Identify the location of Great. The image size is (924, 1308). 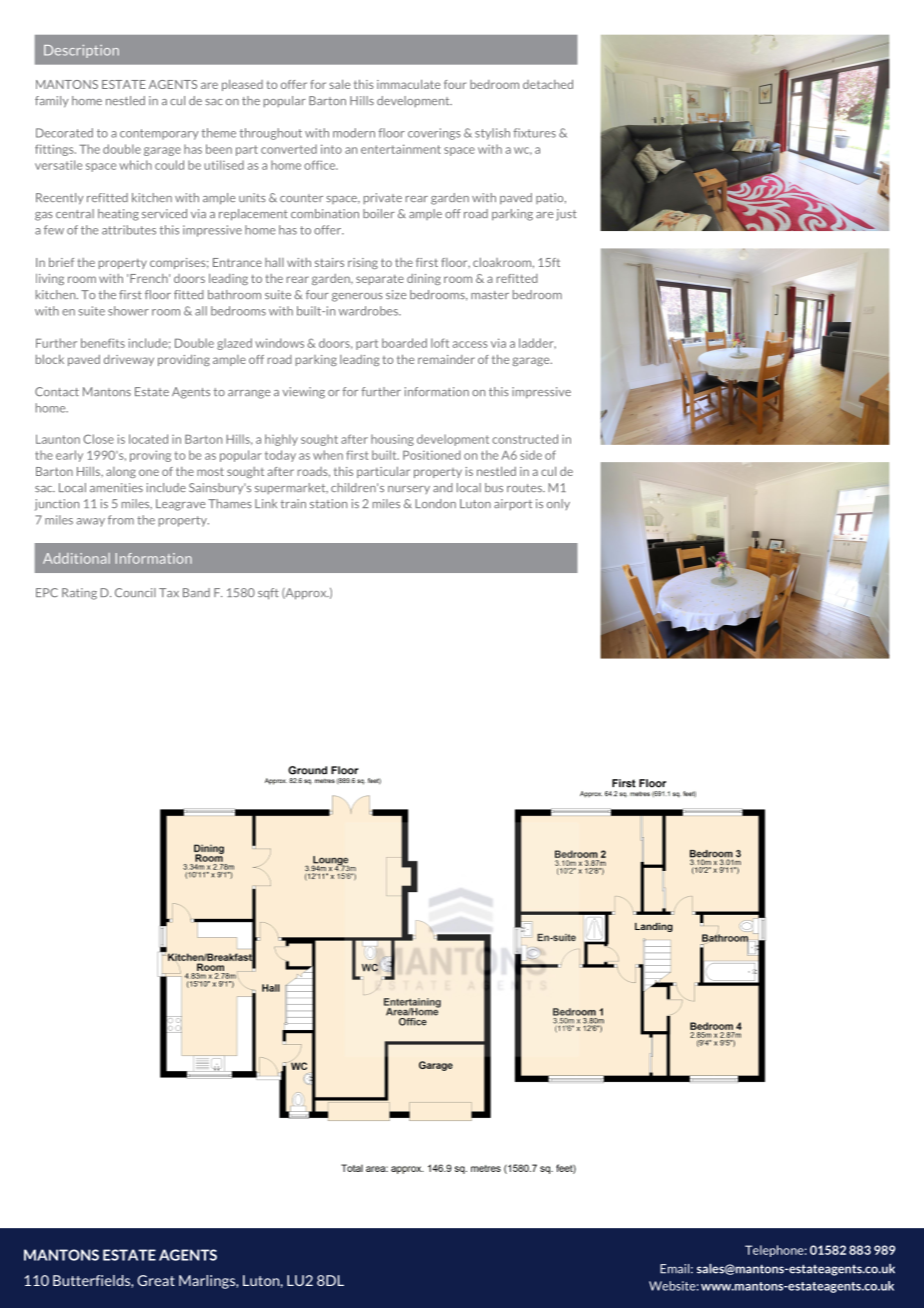
(156, 1280).
